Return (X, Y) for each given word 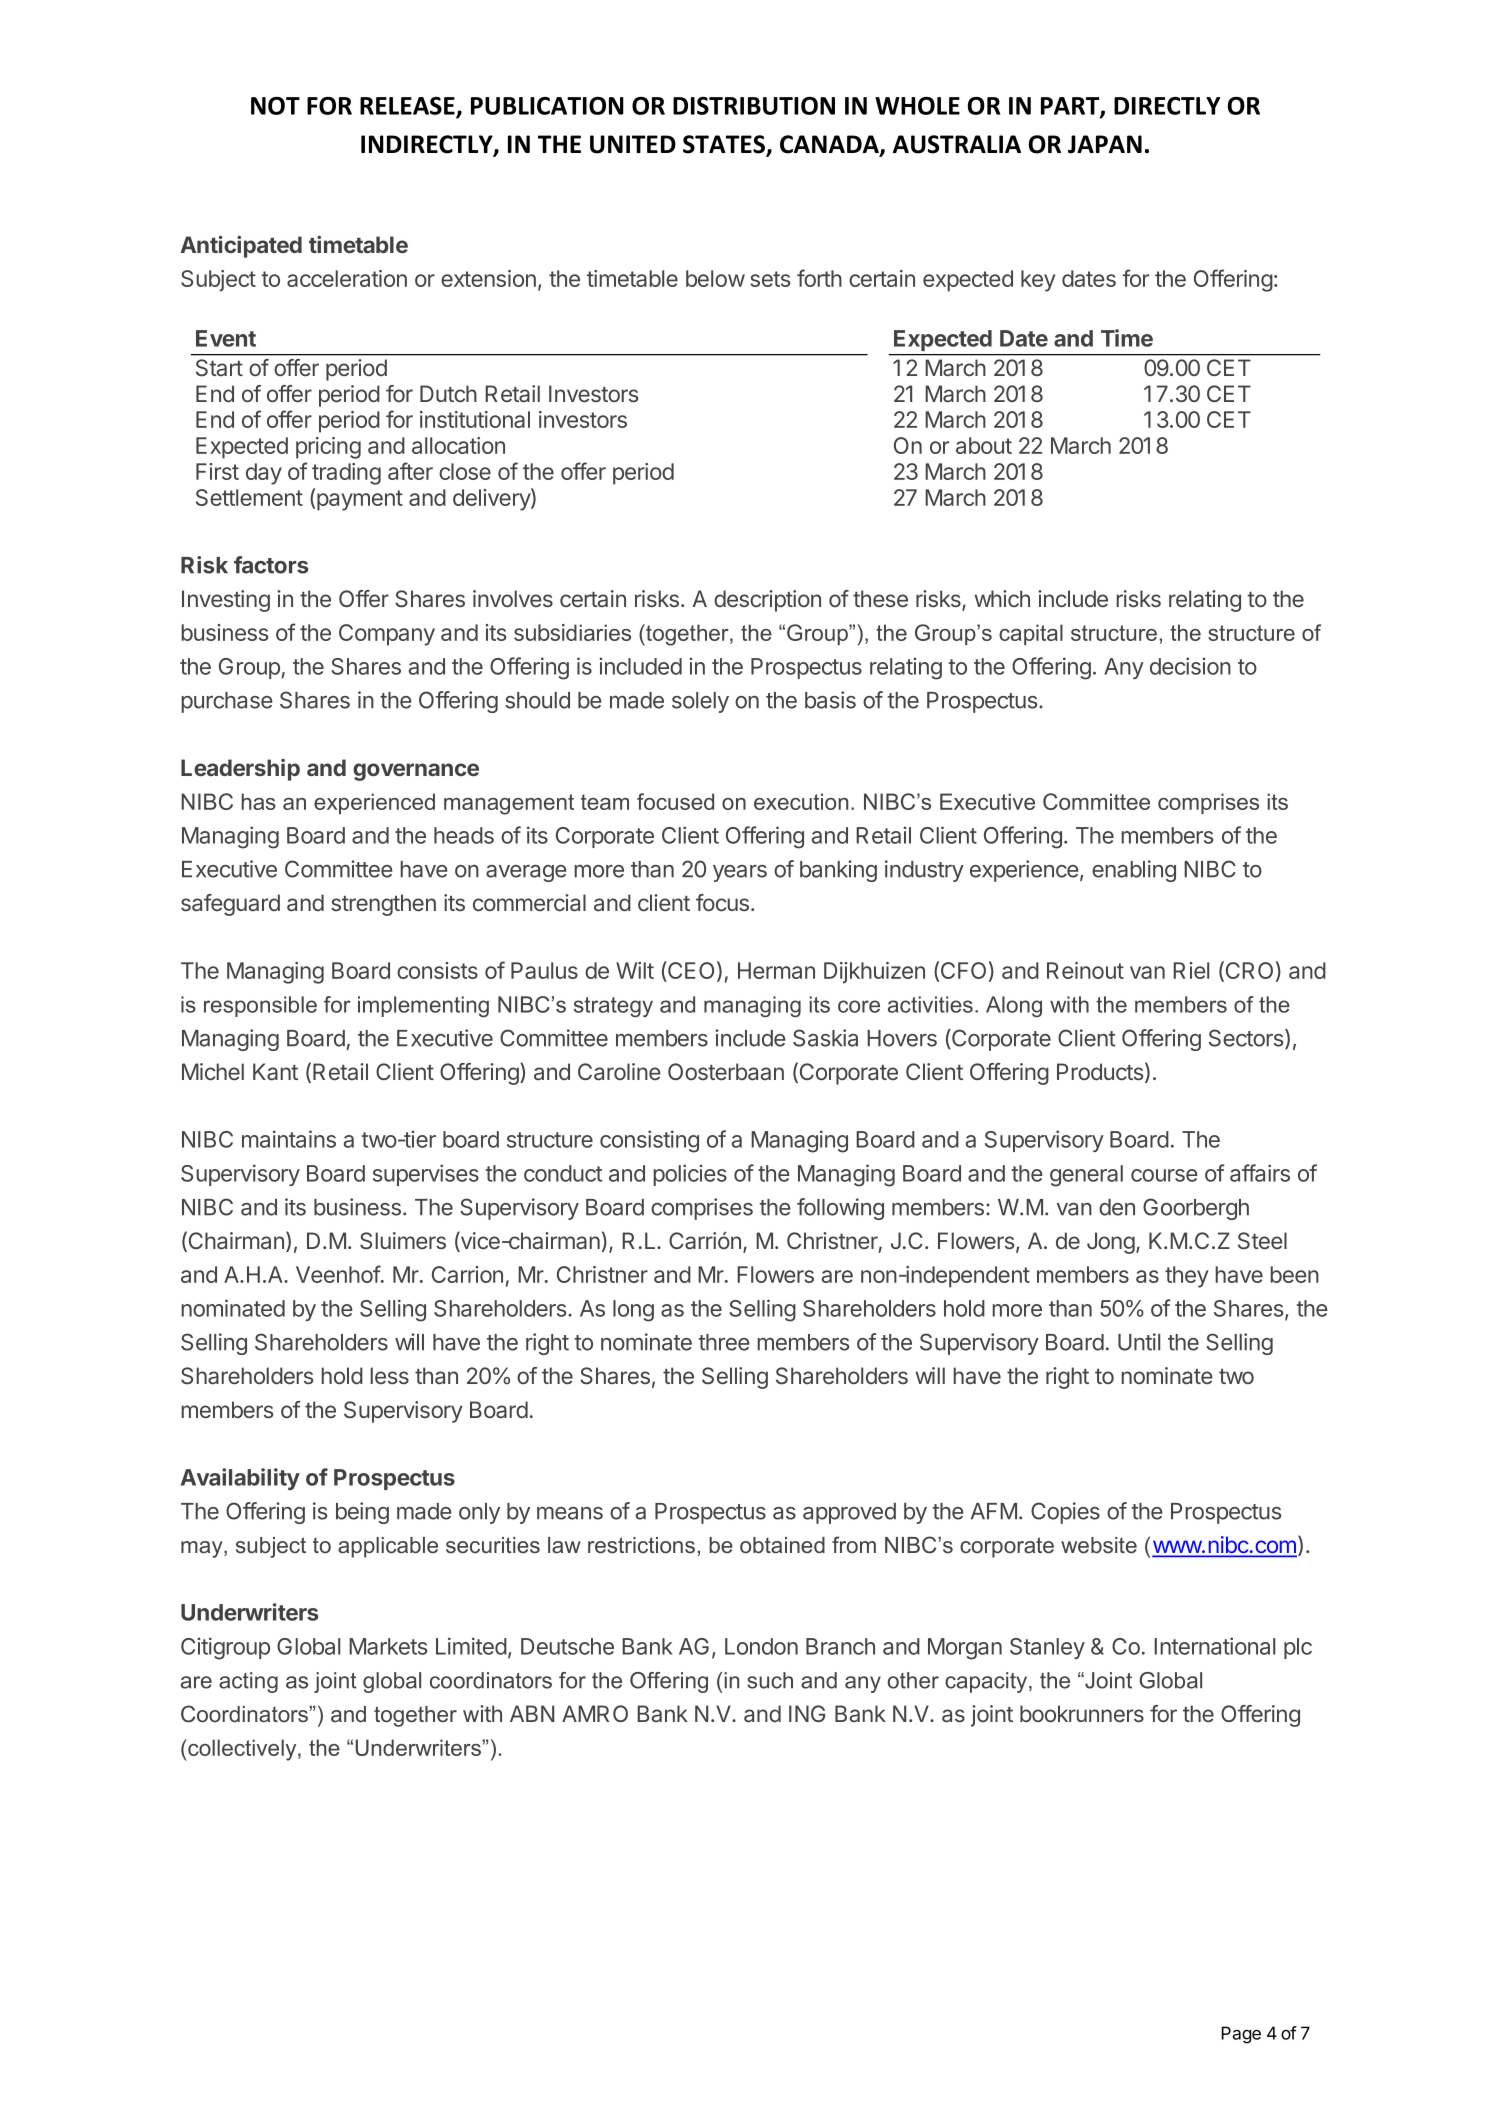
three (724, 1342)
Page (1241, 2035)
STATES (725, 145)
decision (1190, 666)
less (389, 1375)
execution (801, 801)
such (770, 1680)
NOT (275, 106)
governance (416, 772)
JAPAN (1105, 144)
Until (1139, 1342)
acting (248, 1682)
